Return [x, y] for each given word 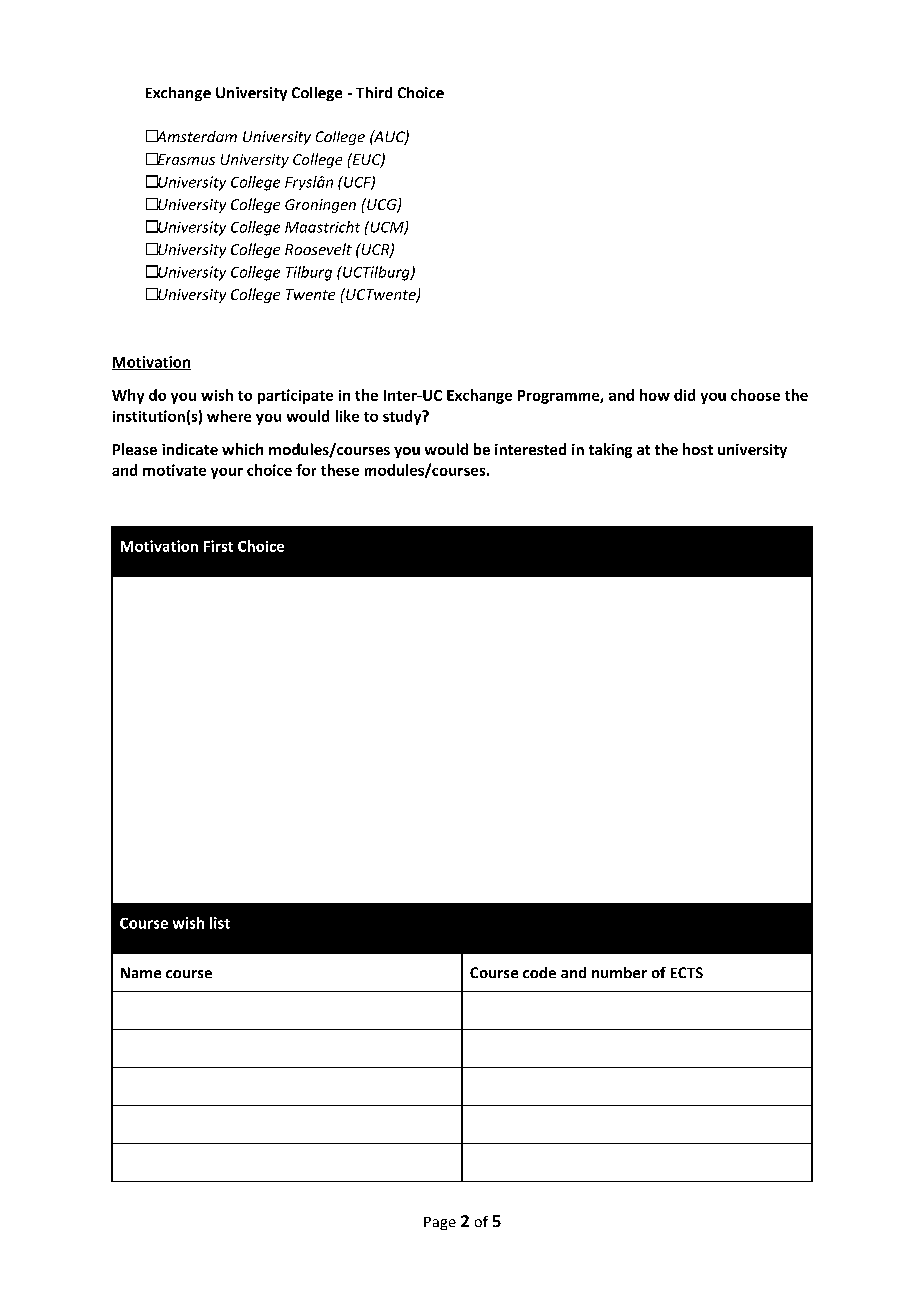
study [403, 417]
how [655, 395]
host [698, 449]
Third [374, 92]
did [684, 395]
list [220, 923]
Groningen [320, 206]
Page [440, 1223]
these [340, 470]
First [218, 546]
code [539, 972]
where [229, 416]
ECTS [687, 972]
